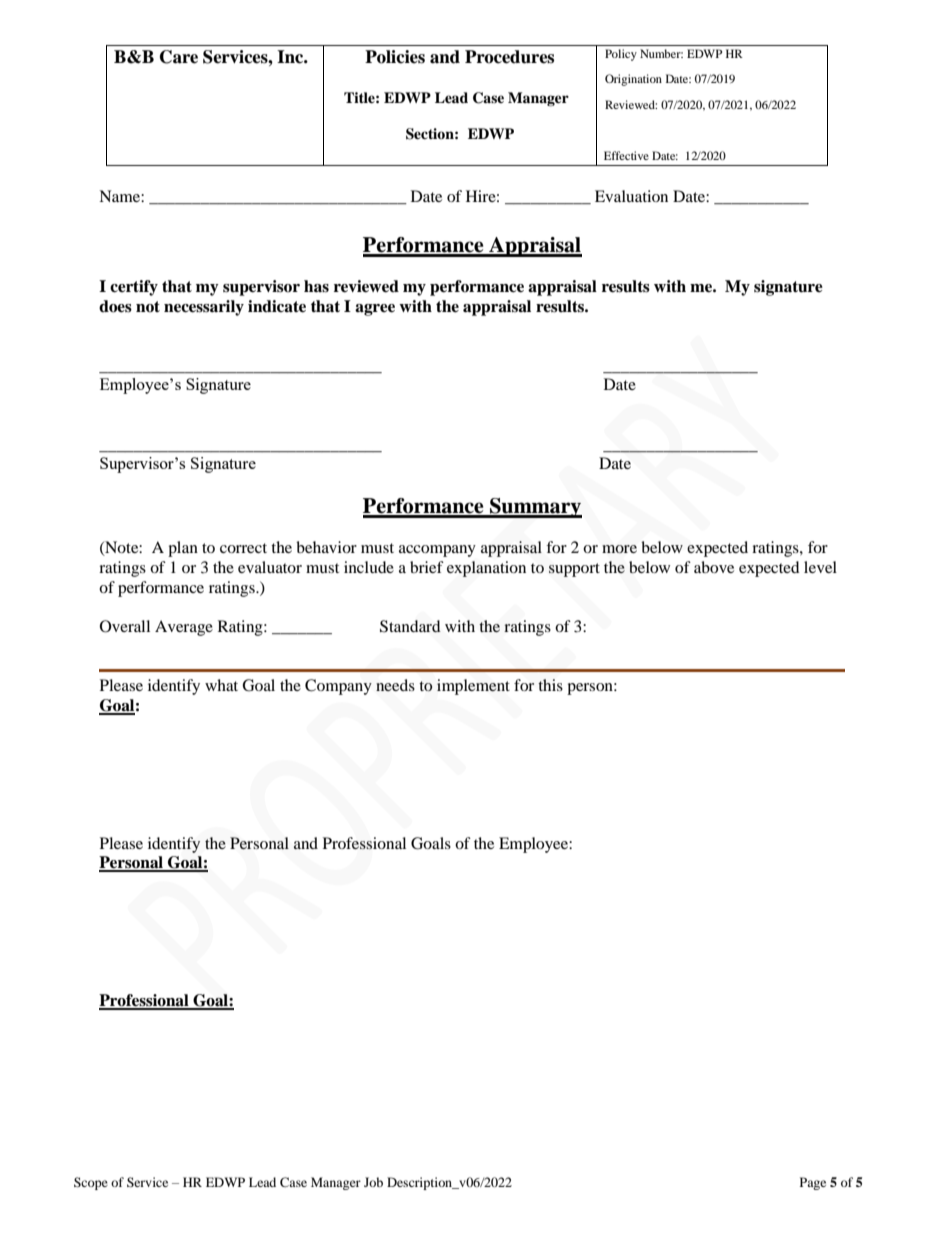 This screenshot has width=952, height=1233. Describe the element at coordinates (410, 626) in the screenshot. I see `Standard` at that location.
